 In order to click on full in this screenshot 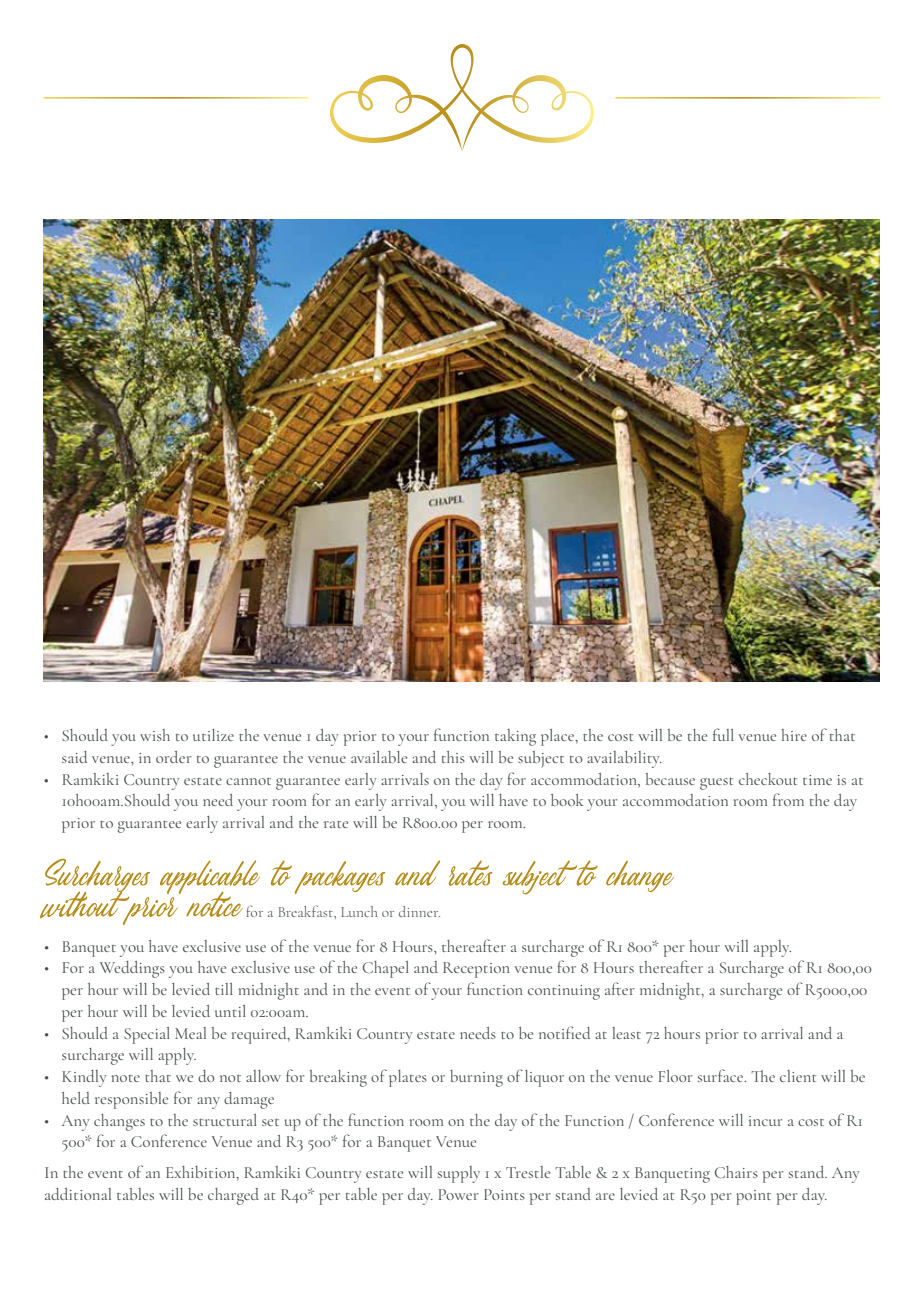, I will do `click(723, 734)`.
